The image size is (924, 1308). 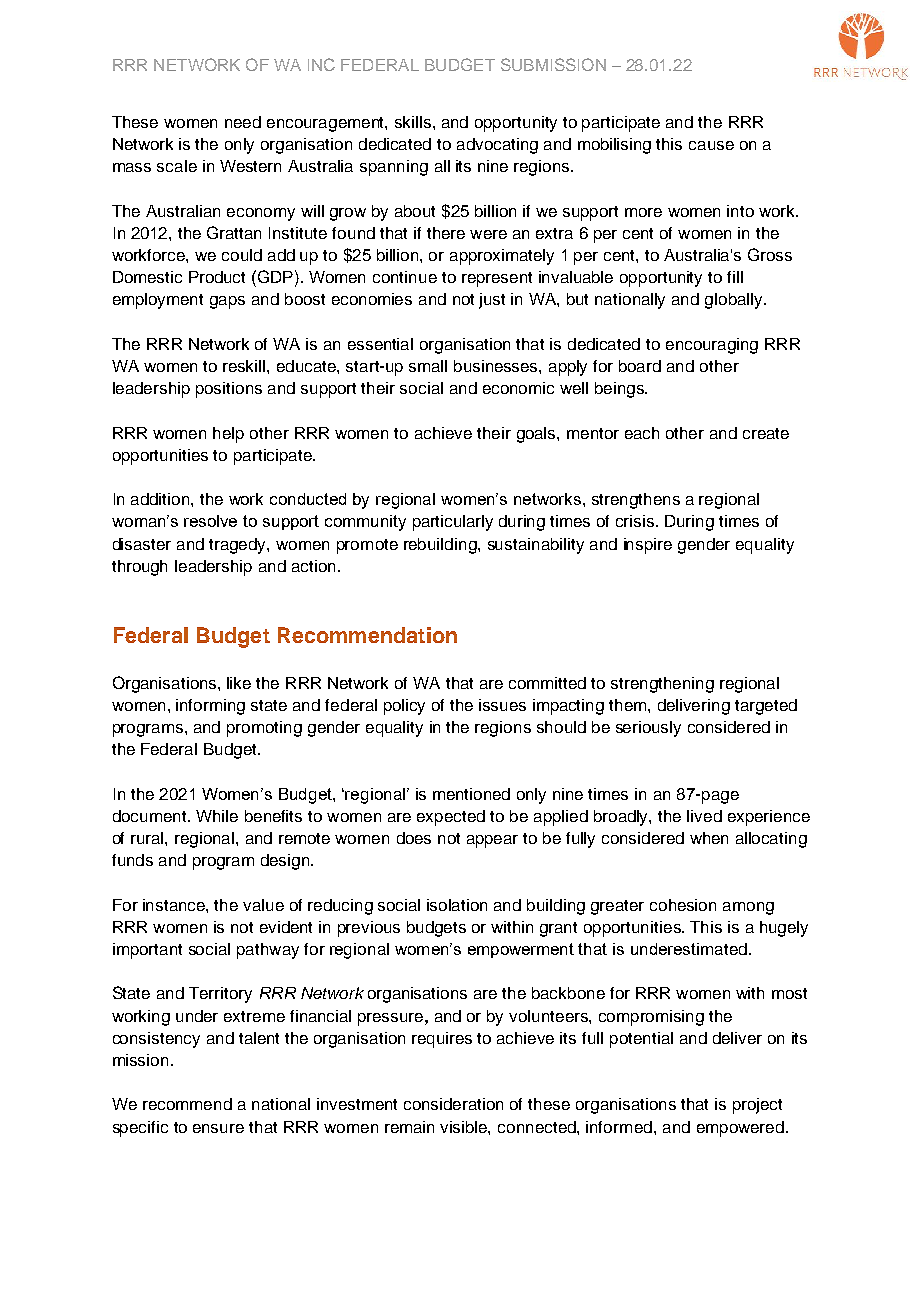 I want to click on cause, so click(x=711, y=145).
